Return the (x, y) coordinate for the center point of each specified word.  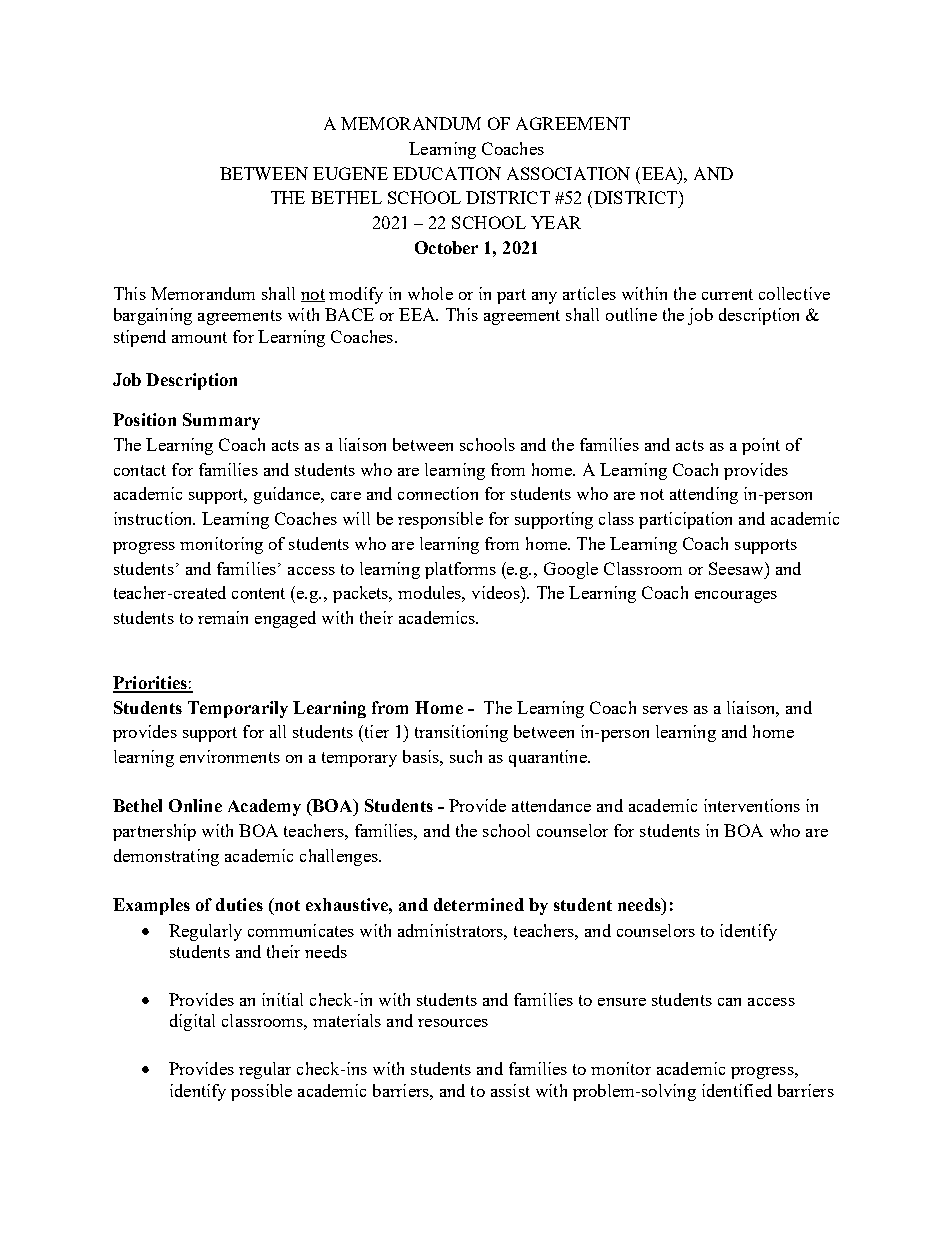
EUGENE (350, 173)
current (727, 294)
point (761, 446)
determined (479, 904)
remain (223, 617)
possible (261, 1092)
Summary (221, 421)
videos (497, 592)
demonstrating (166, 857)
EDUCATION (447, 173)
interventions (752, 805)
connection (438, 493)
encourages (736, 597)
